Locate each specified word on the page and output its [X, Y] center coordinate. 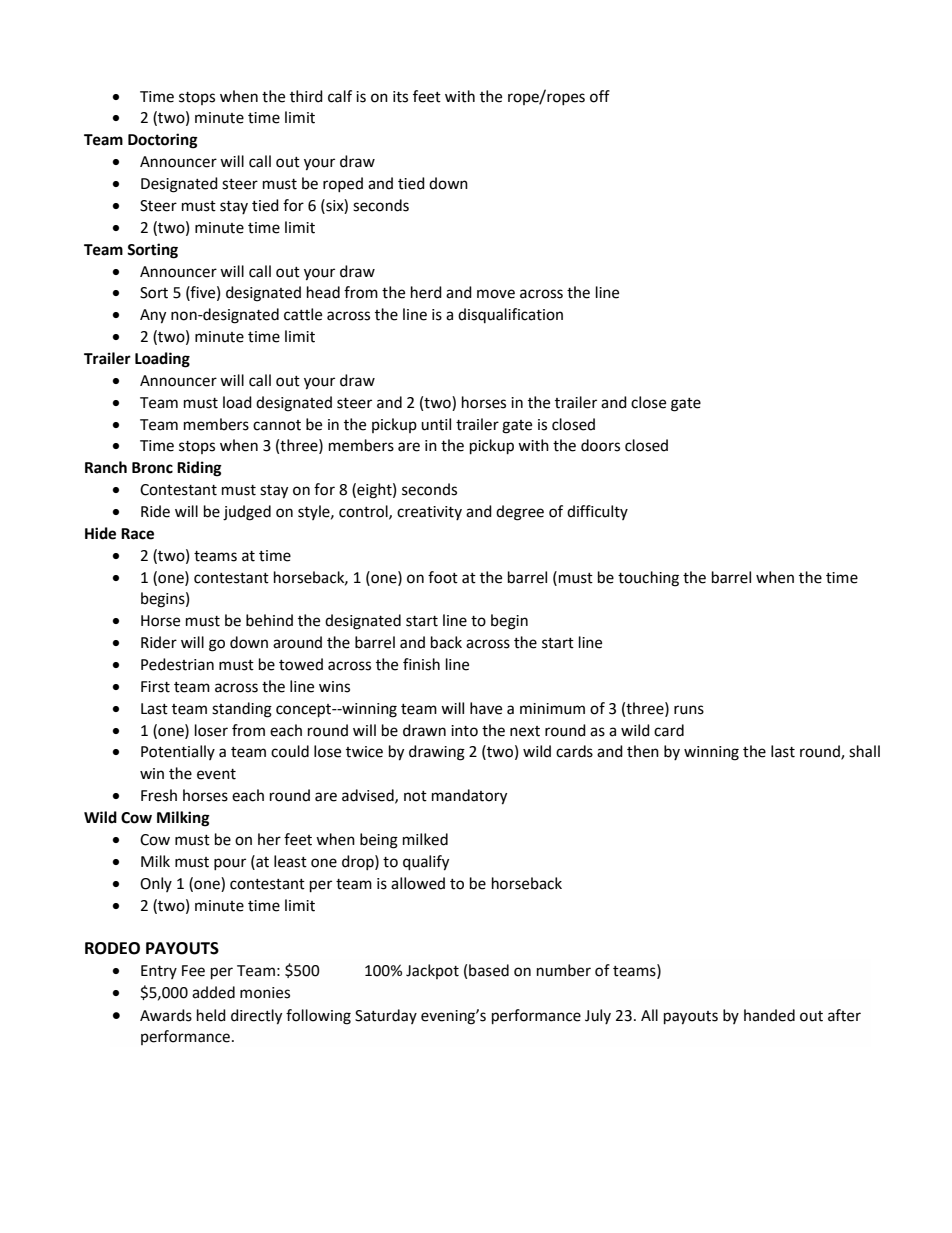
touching [648, 579]
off [600, 96]
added [213, 992]
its [400, 97]
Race [137, 534]
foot [443, 577]
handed [769, 1015]
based [489, 970]
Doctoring [163, 141]
